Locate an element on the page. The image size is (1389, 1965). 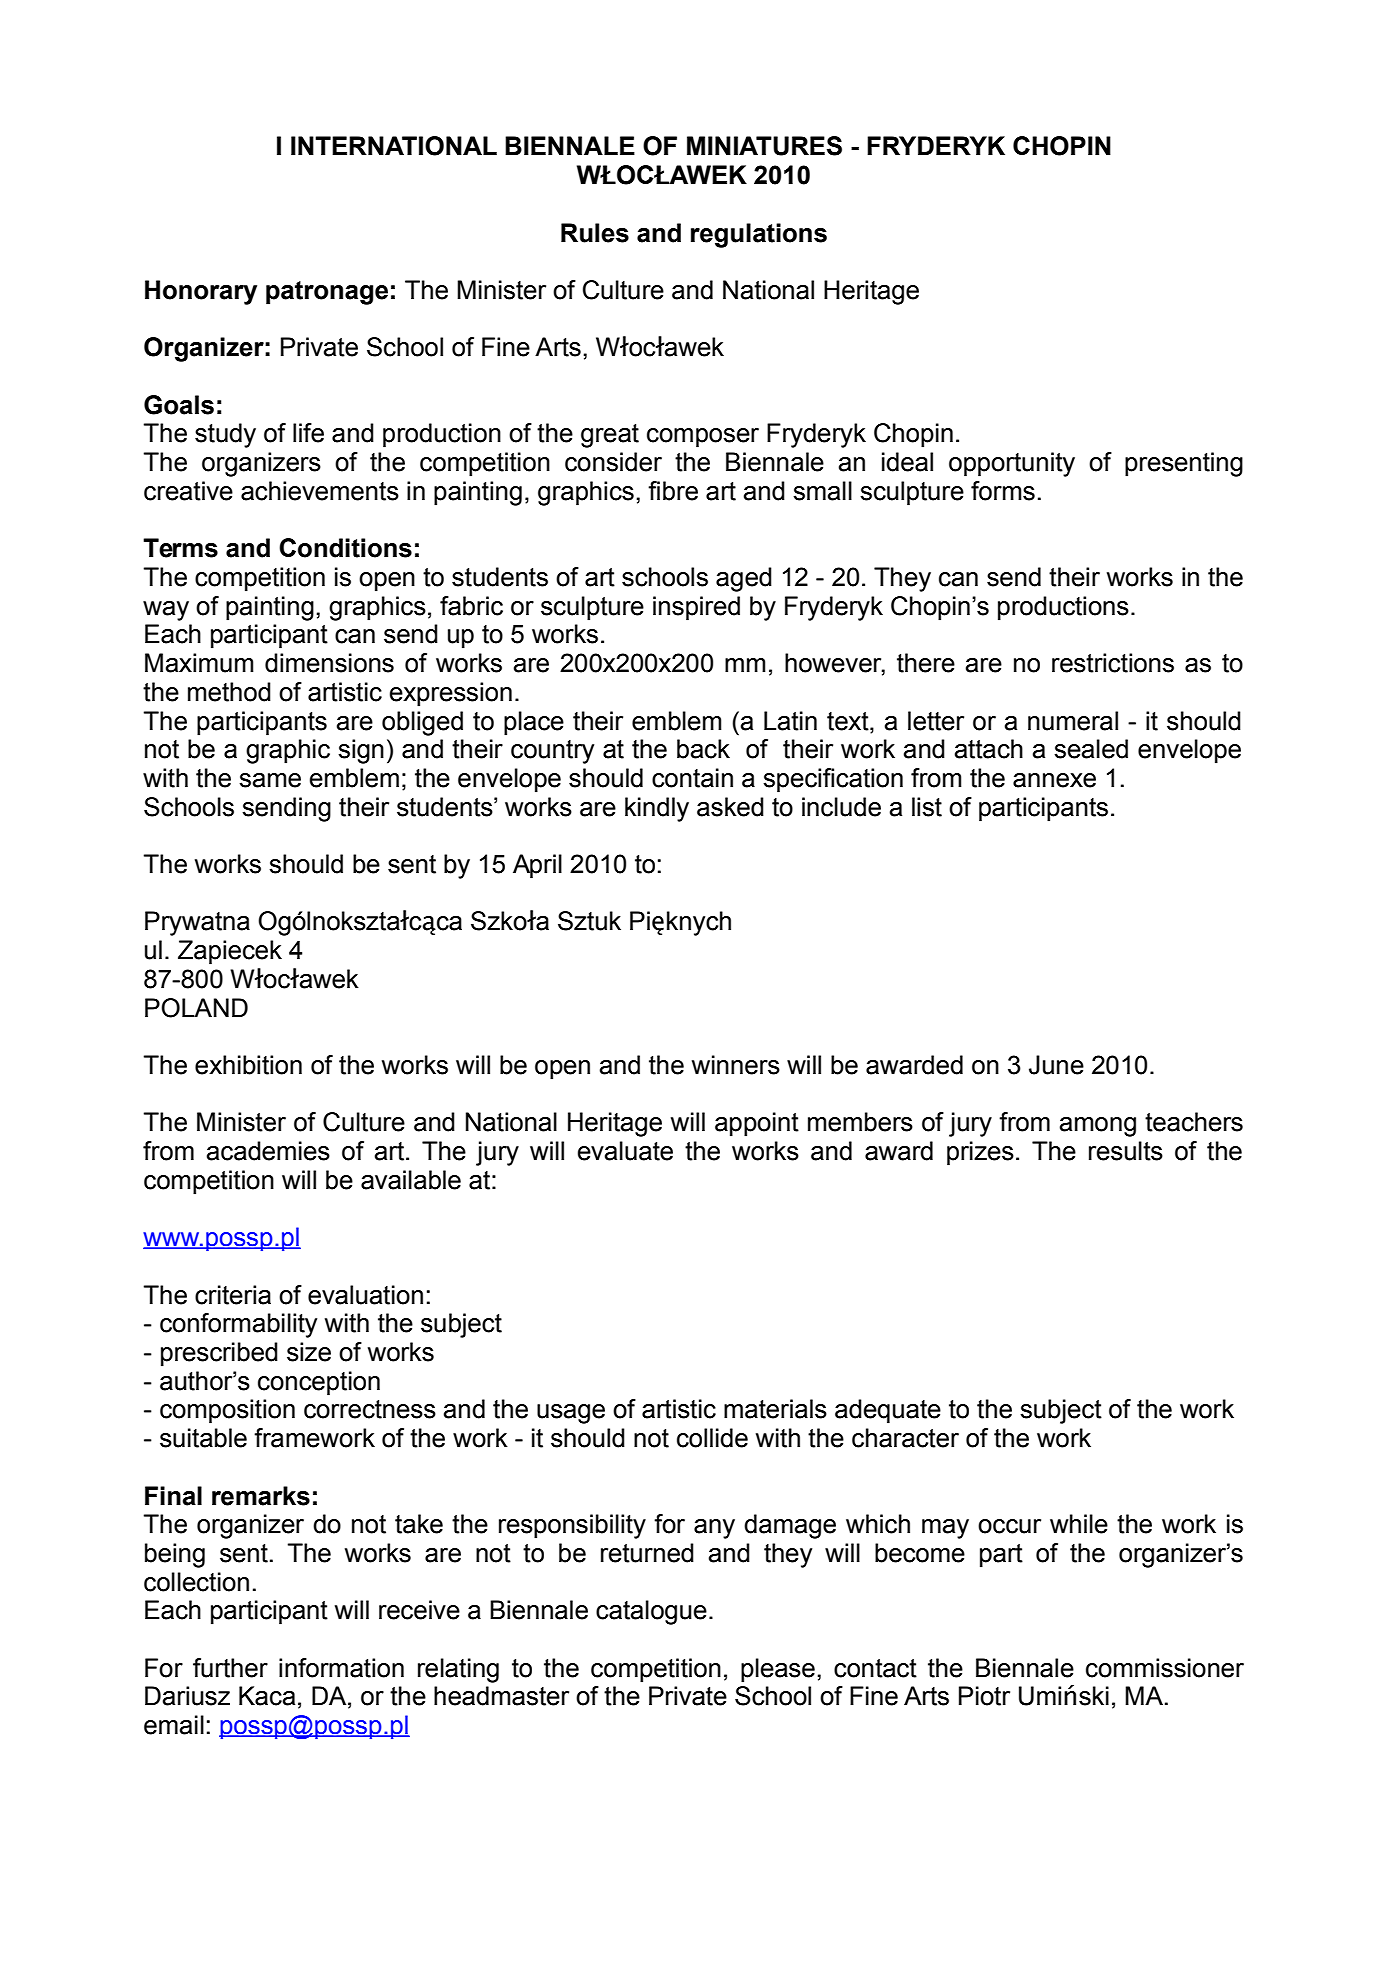
Rules is located at coordinates (595, 233).
